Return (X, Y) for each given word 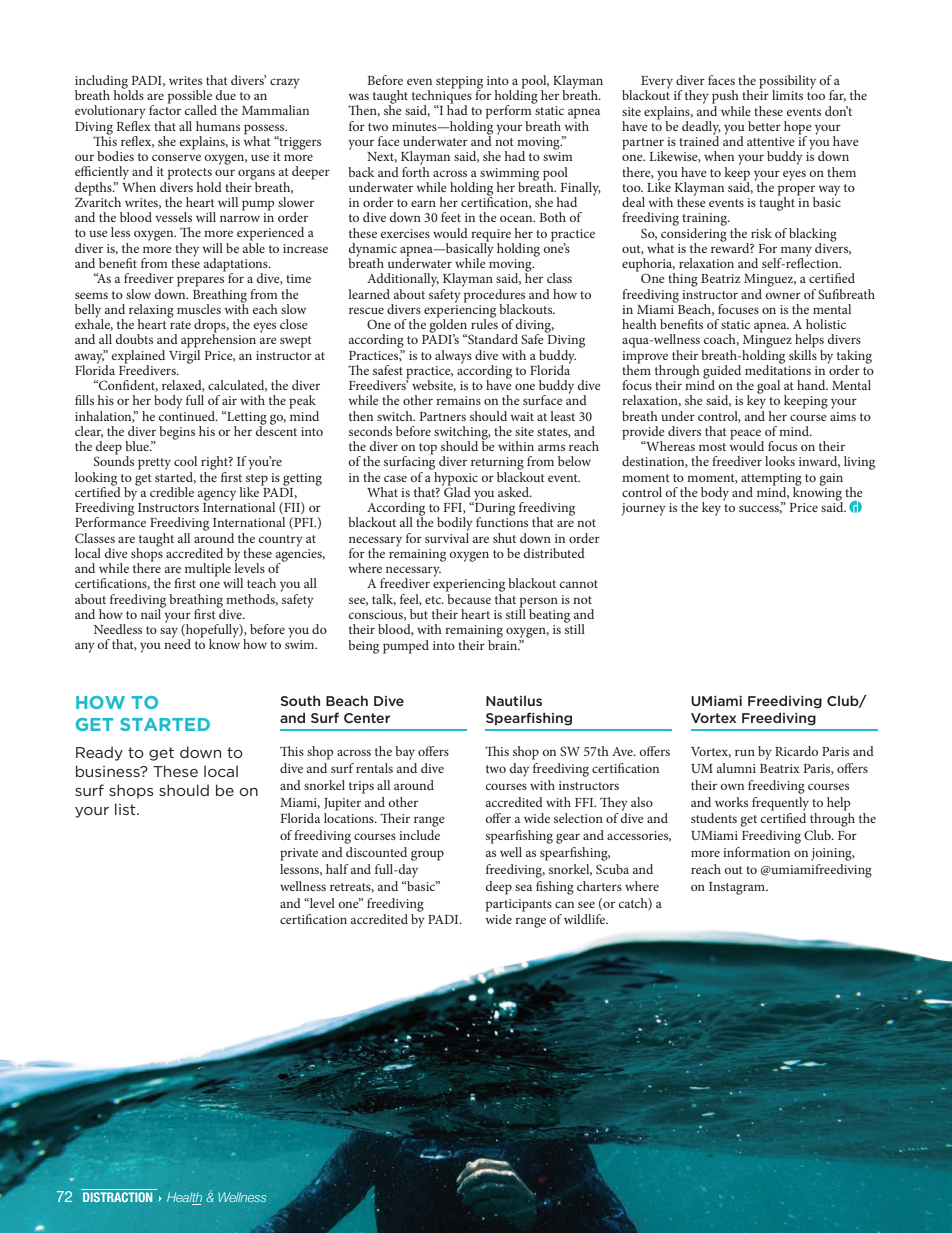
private (299, 854)
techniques (442, 97)
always (453, 357)
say (169, 632)
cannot (578, 584)
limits (787, 95)
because (468, 597)
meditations (778, 368)
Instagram (738, 888)
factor (165, 109)
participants (519, 905)
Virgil (184, 355)
